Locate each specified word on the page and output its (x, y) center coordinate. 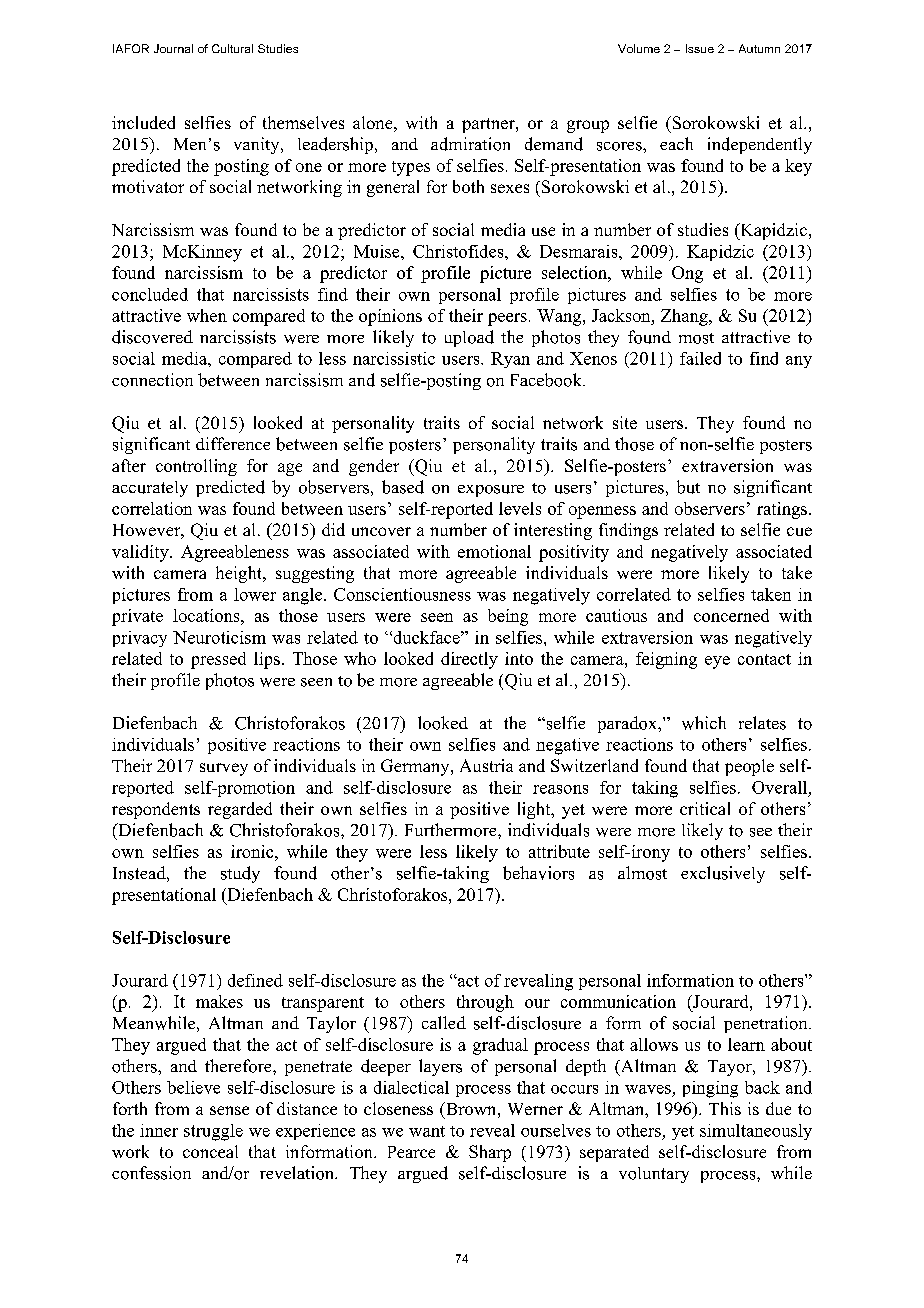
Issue (700, 48)
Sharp (490, 1153)
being (508, 617)
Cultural (232, 48)
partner (489, 125)
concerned (731, 615)
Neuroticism (219, 637)
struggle (213, 1132)
